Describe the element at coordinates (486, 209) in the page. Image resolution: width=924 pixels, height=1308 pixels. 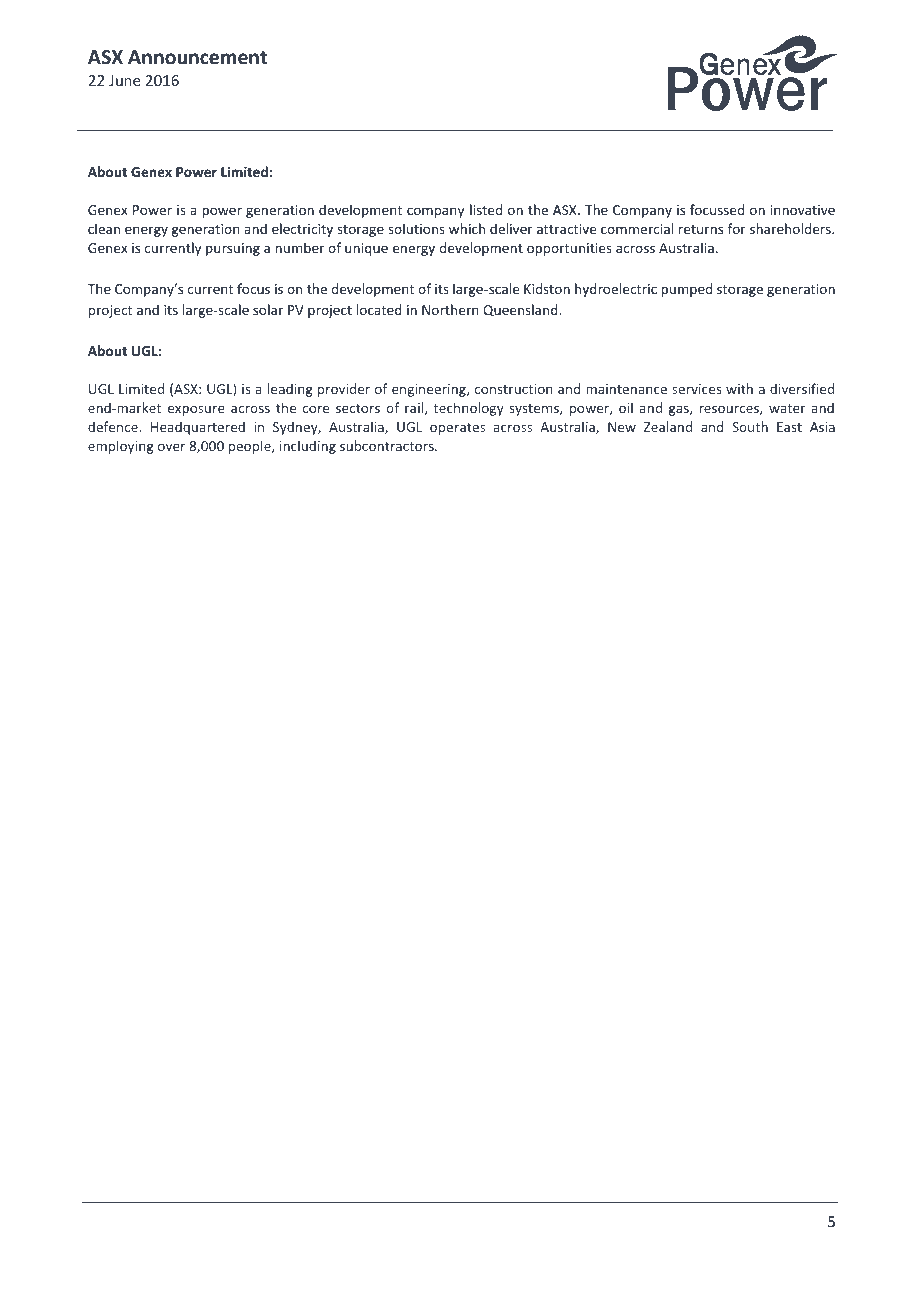
I see `listed` at that location.
